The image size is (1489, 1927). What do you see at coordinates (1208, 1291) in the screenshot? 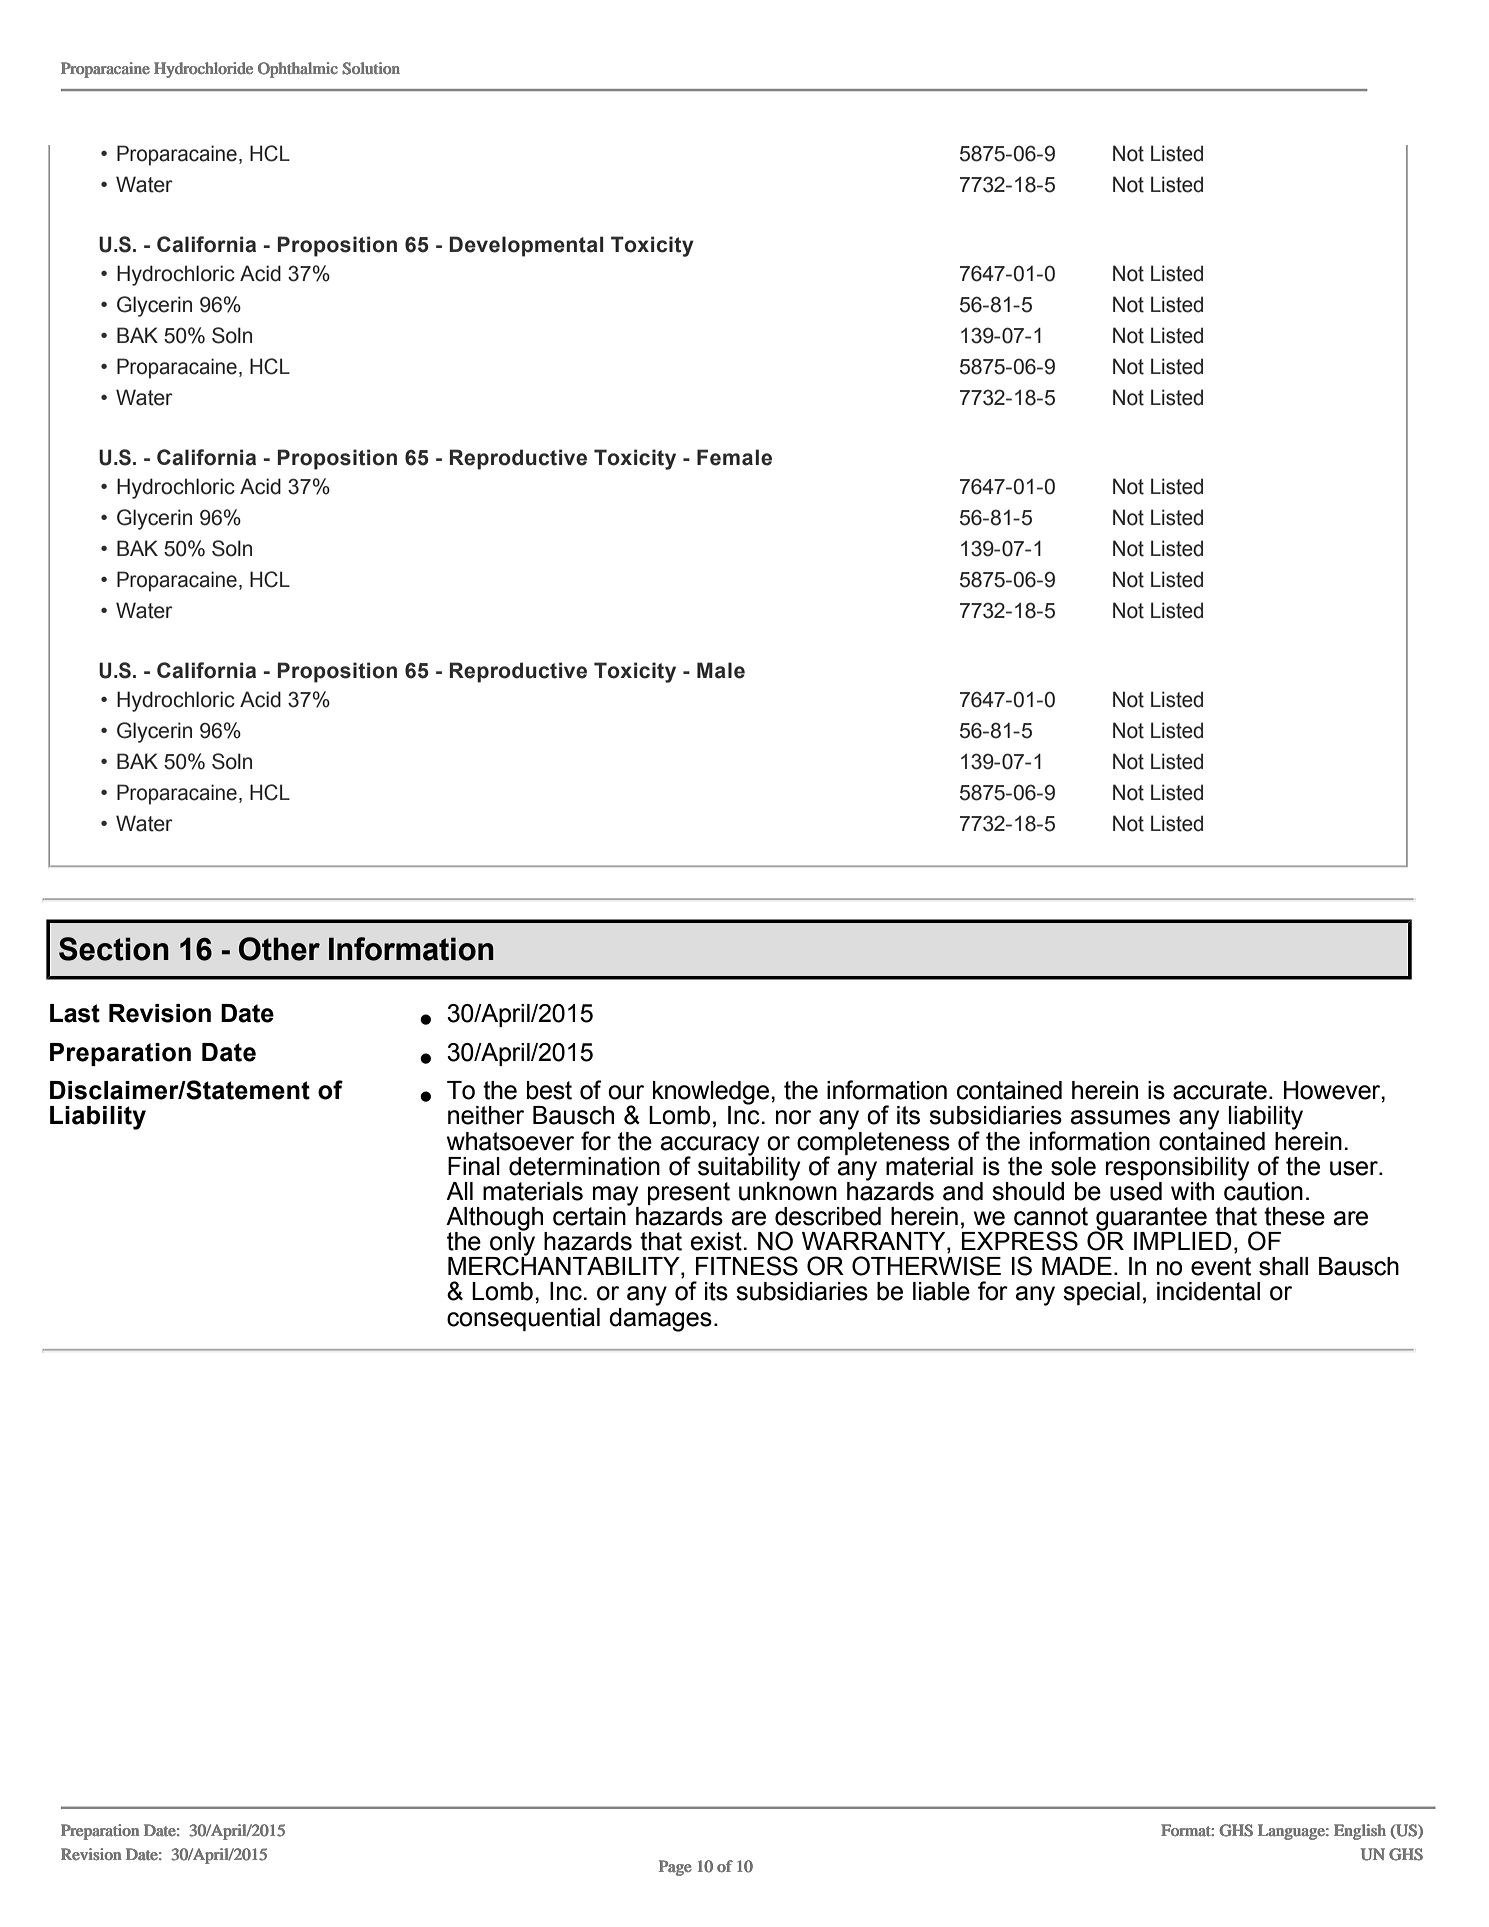
I see `incidental` at bounding box center [1208, 1291].
